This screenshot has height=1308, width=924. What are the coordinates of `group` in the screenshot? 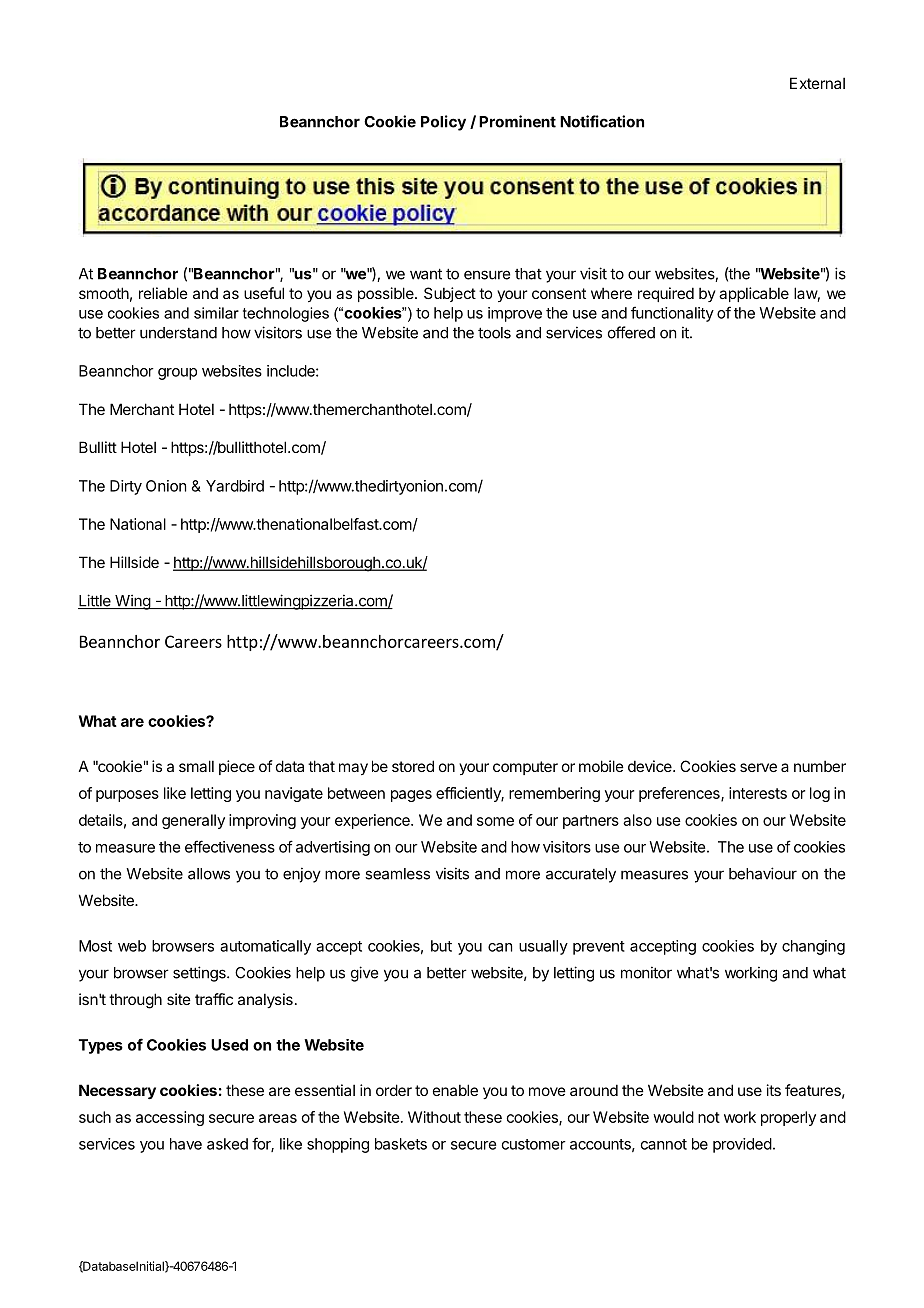 It's located at (177, 374).
